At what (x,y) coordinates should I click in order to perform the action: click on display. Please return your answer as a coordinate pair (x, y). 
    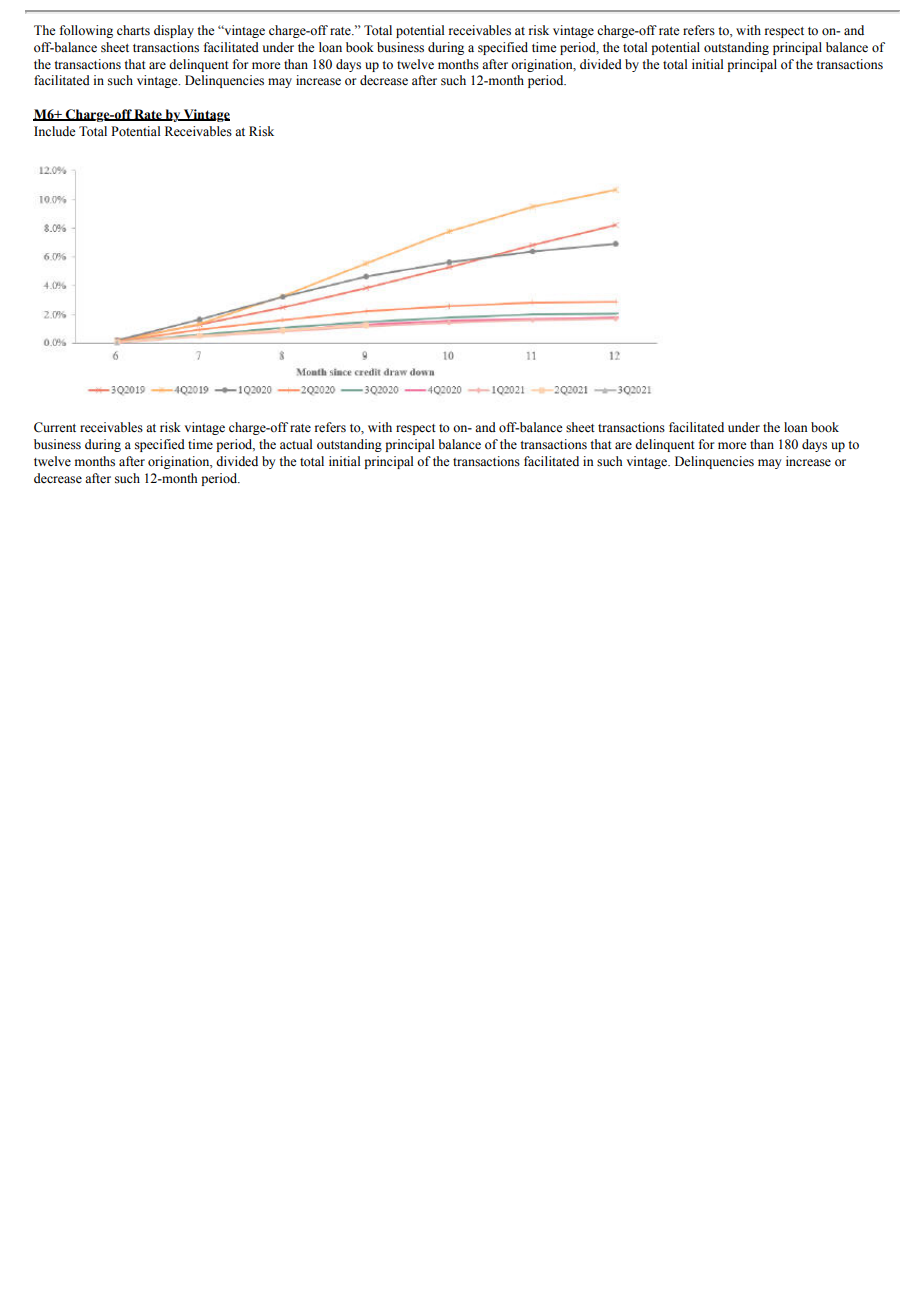
    Looking at the image, I should click on (174, 31).
